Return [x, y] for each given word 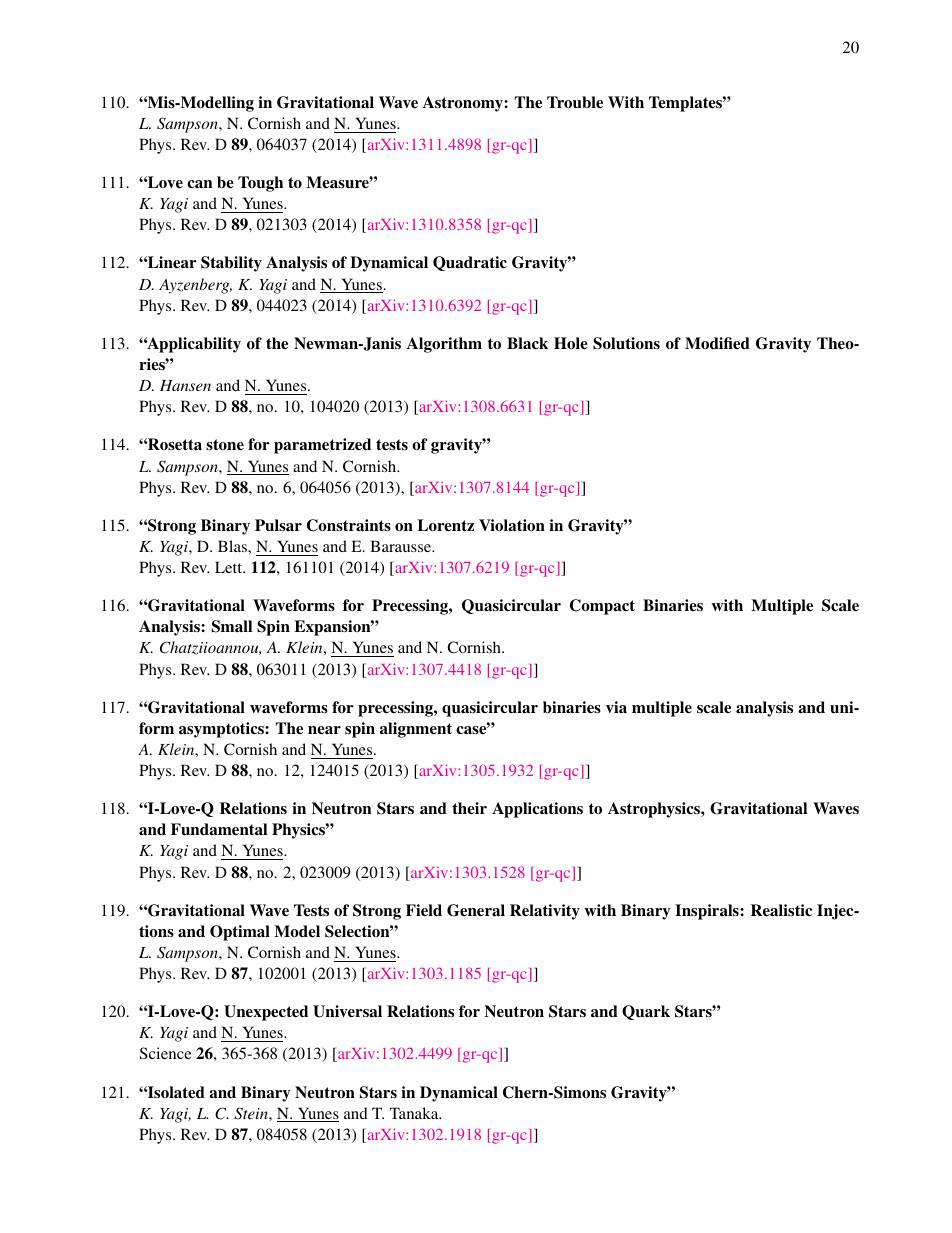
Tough [260, 184]
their [469, 808]
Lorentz [445, 525]
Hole [571, 343]
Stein [252, 1113]
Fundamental [219, 829]
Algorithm [444, 345]
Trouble [575, 102]
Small [232, 626]
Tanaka [415, 1113]
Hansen [185, 385]
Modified [717, 343]
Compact [602, 607]
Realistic [781, 910]
